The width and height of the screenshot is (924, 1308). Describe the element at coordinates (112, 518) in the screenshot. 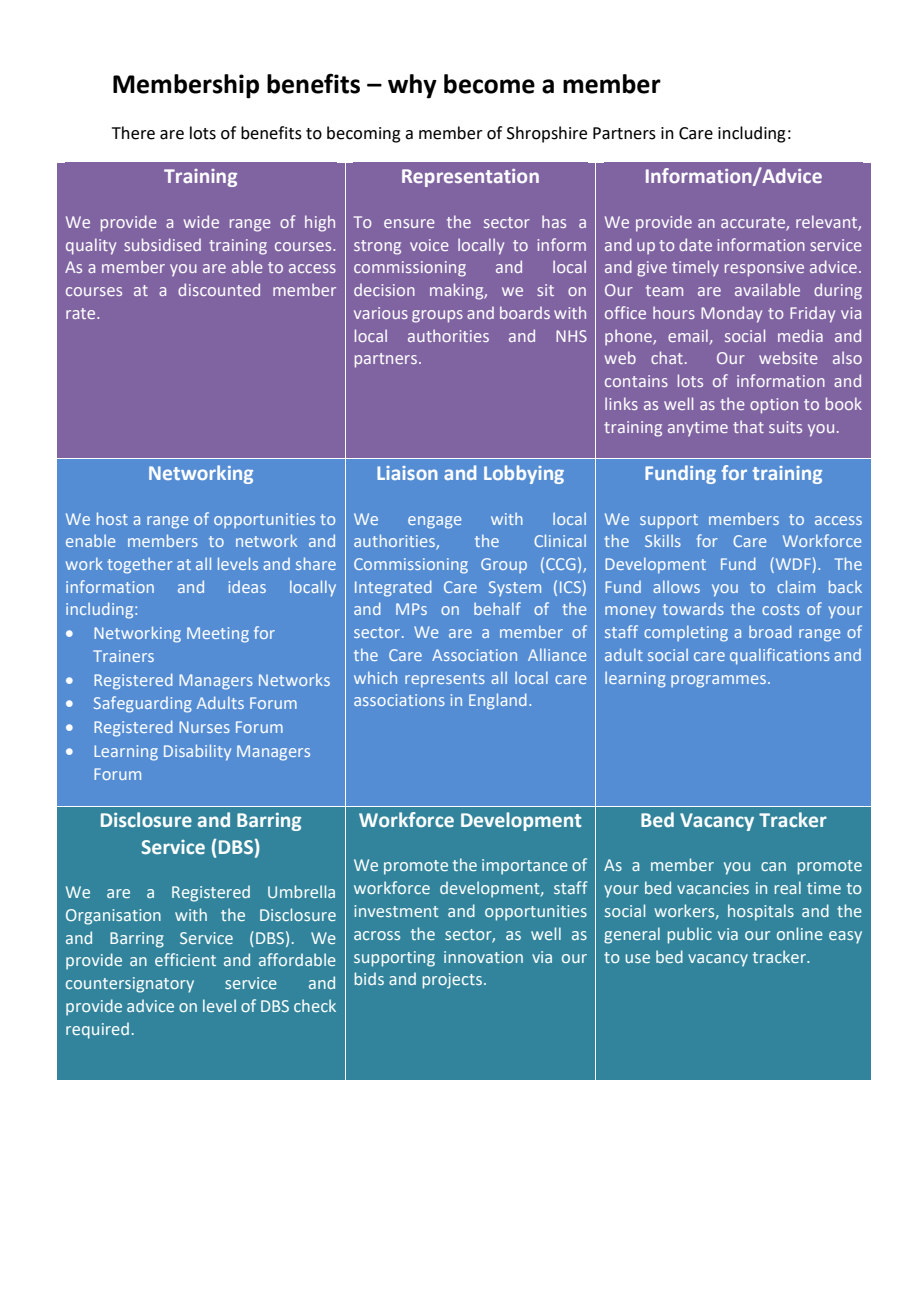

I see `host` at that location.
